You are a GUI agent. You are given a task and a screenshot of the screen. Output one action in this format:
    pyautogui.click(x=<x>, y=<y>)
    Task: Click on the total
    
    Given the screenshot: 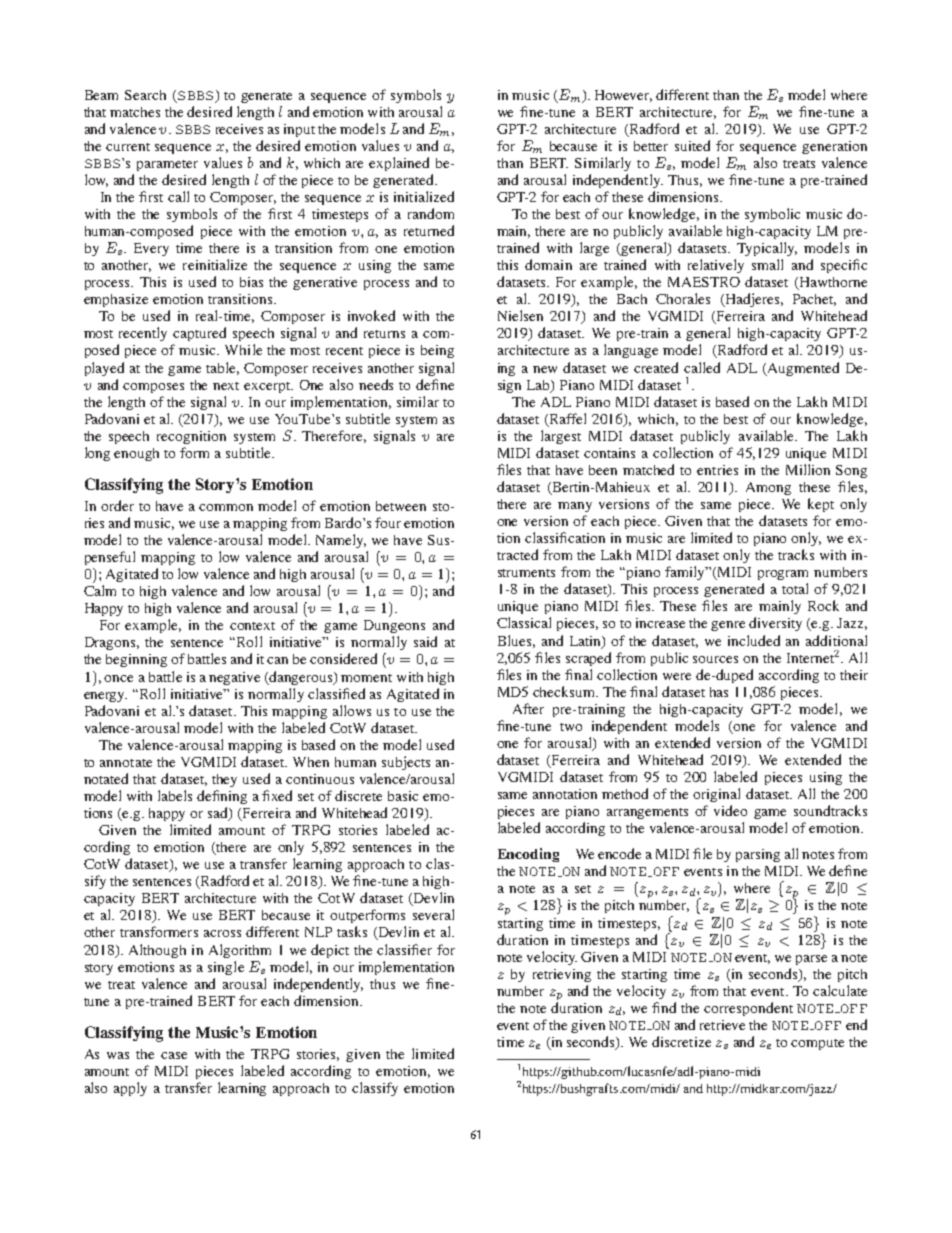 What is the action you would take?
    pyautogui.click(x=795, y=588)
